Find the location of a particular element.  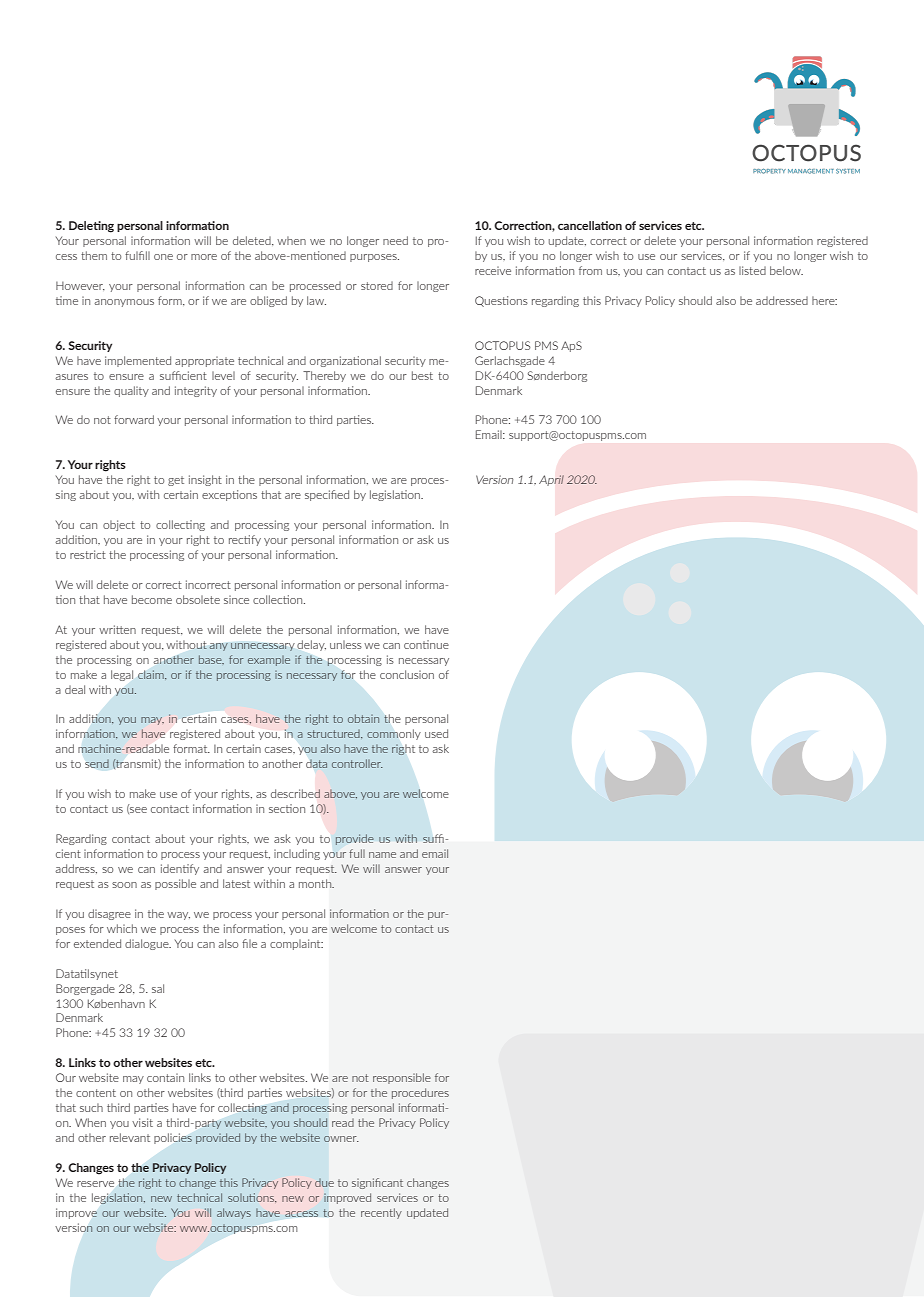

significant is located at coordinates (377, 1183).
